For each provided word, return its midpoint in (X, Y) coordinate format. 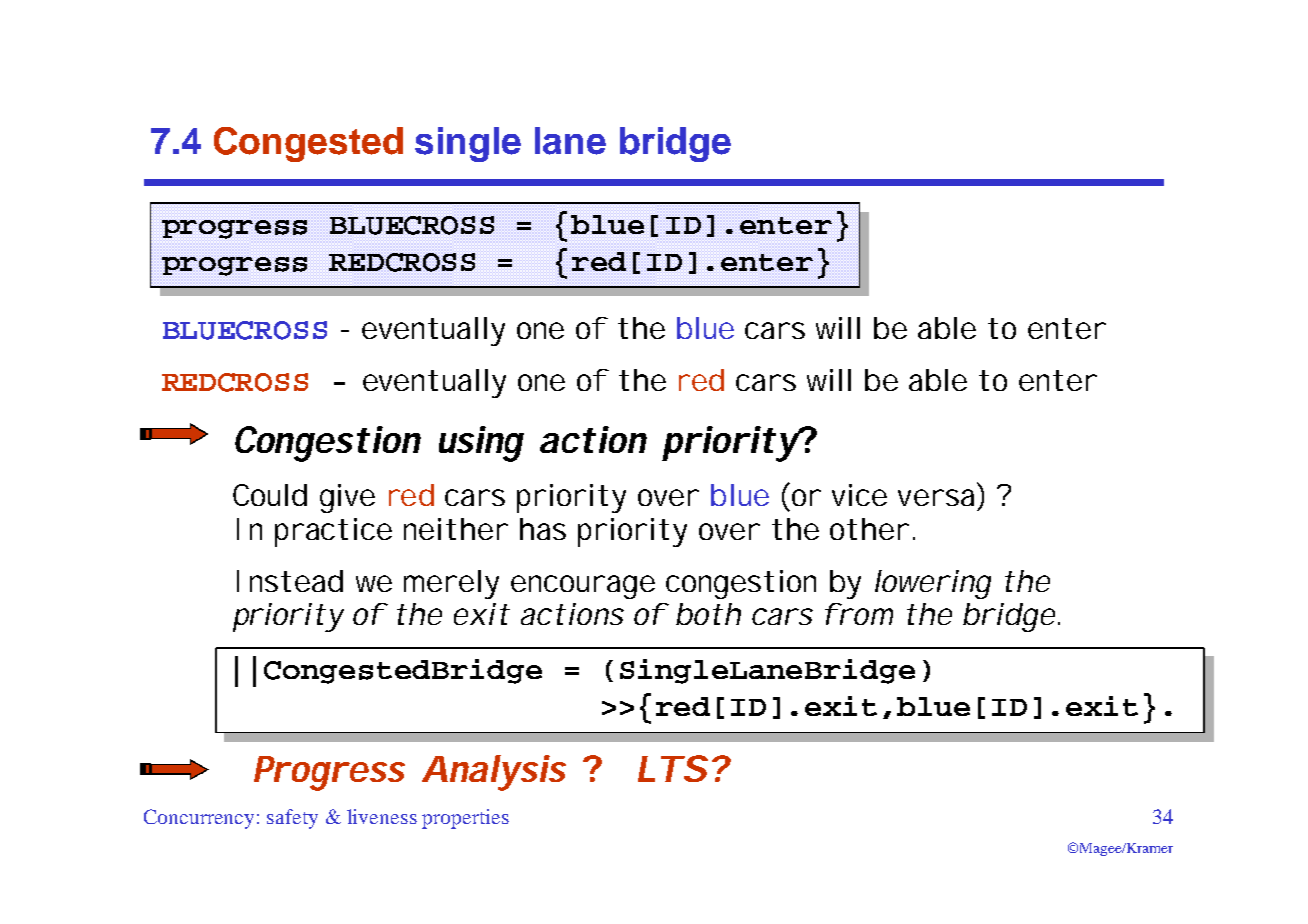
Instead (290, 581)
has (543, 529)
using (481, 444)
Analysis (494, 773)
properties (465, 819)
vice (859, 495)
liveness (382, 816)
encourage (583, 587)
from (859, 614)
